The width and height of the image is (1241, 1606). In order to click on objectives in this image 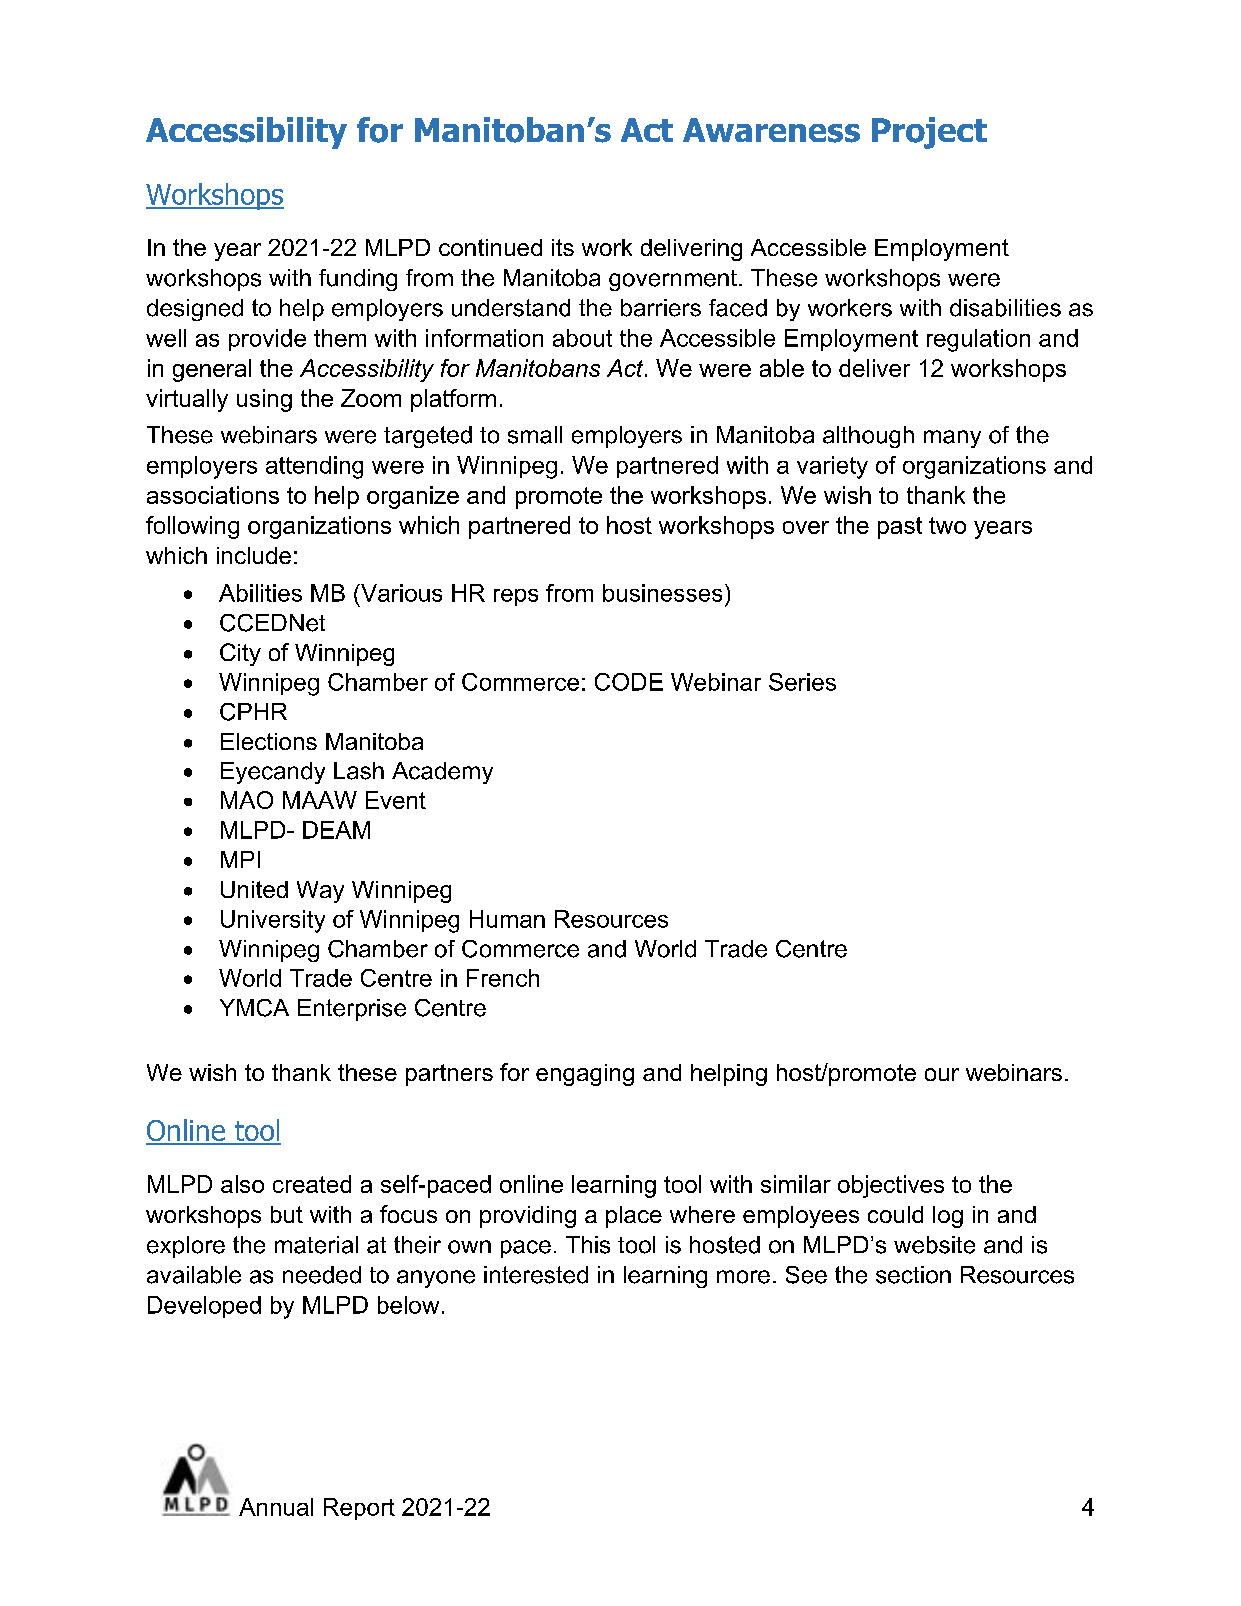, I will do `click(891, 1186)`.
